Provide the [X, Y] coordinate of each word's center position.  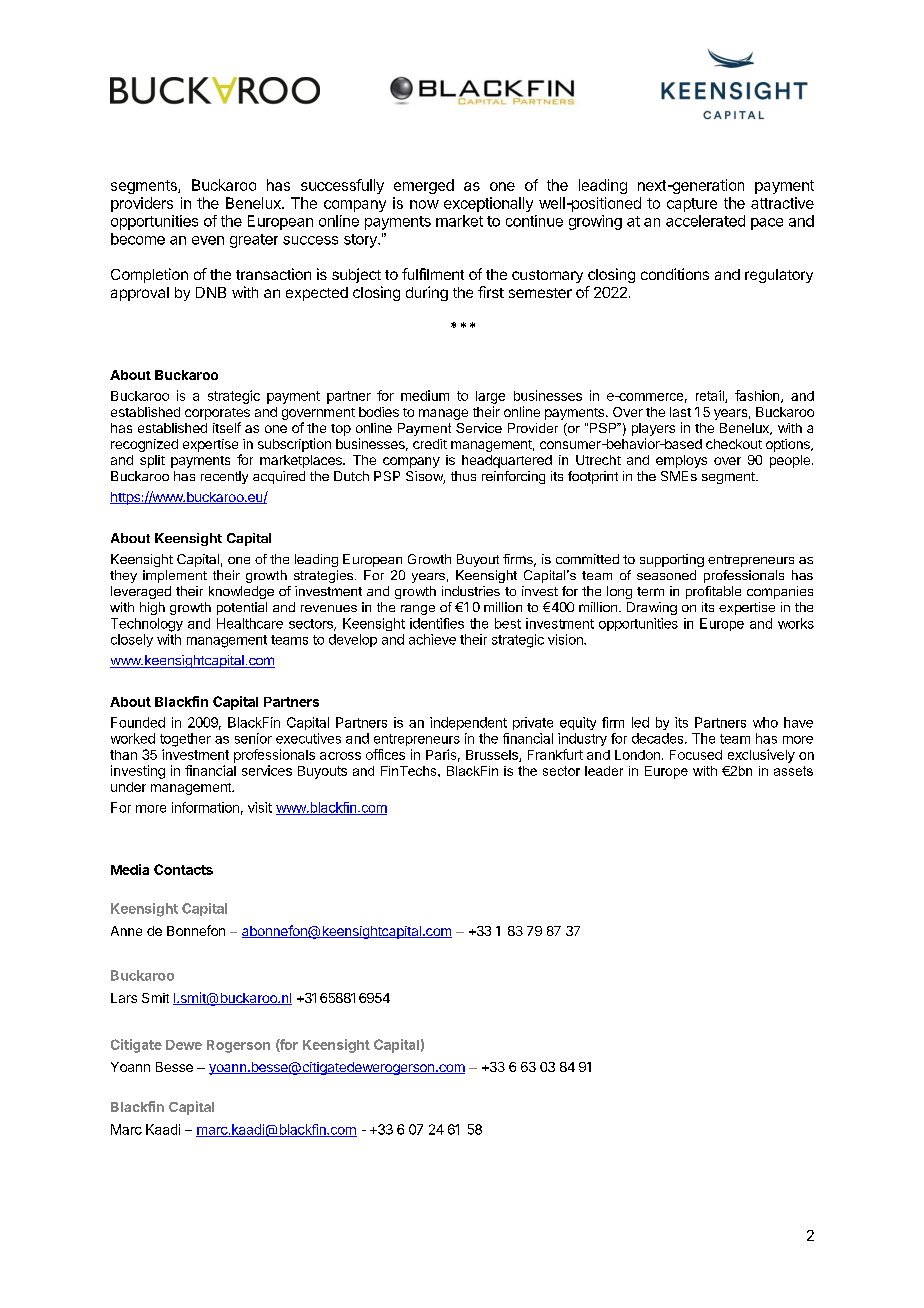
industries [471, 591]
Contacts [183, 869]
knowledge [241, 592]
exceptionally [488, 204]
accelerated [705, 221]
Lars [124, 998]
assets [793, 771]
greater [254, 241]
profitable [713, 592]
